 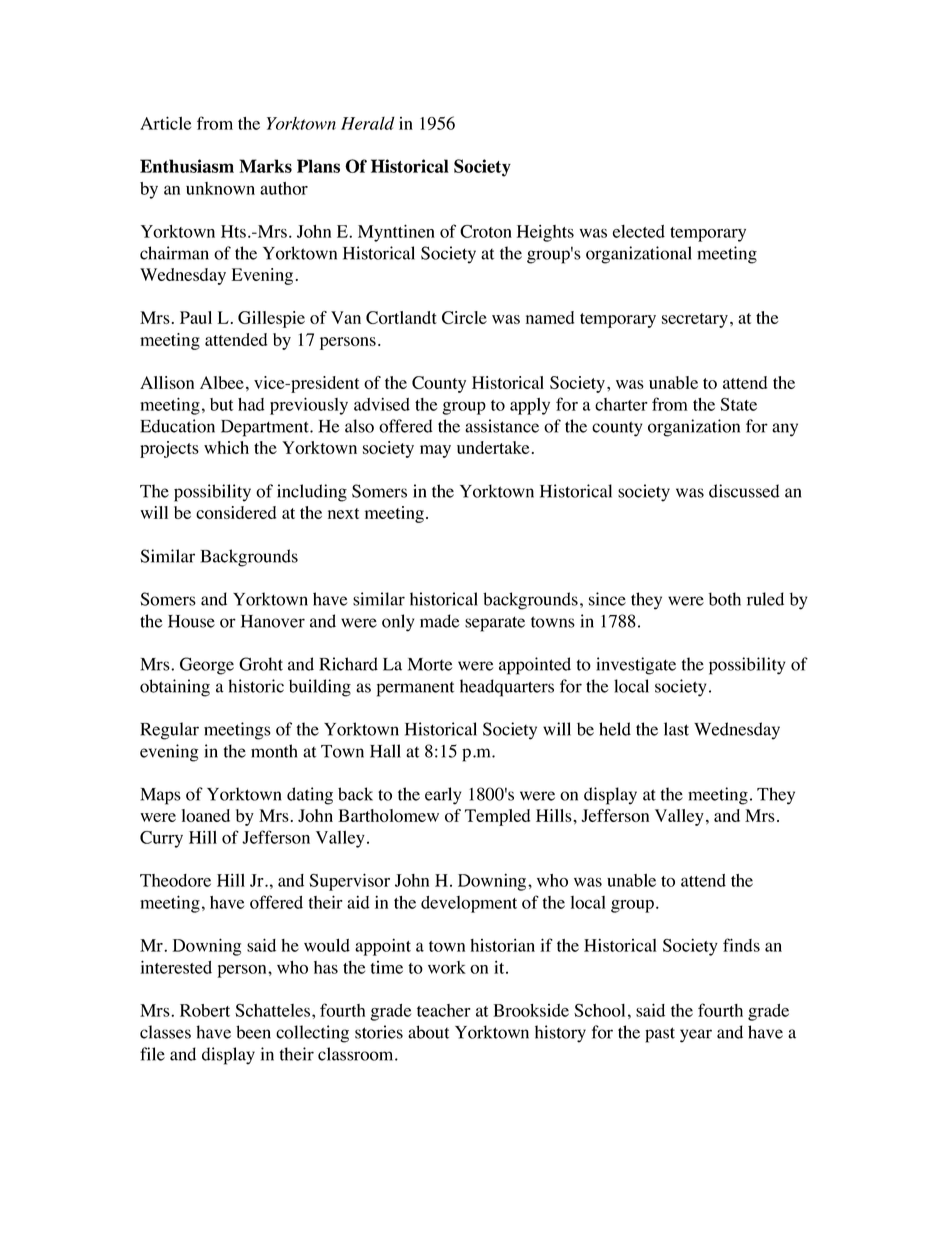 What do you see at coordinates (440, 621) in the screenshot?
I see `made` at bounding box center [440, 621].
